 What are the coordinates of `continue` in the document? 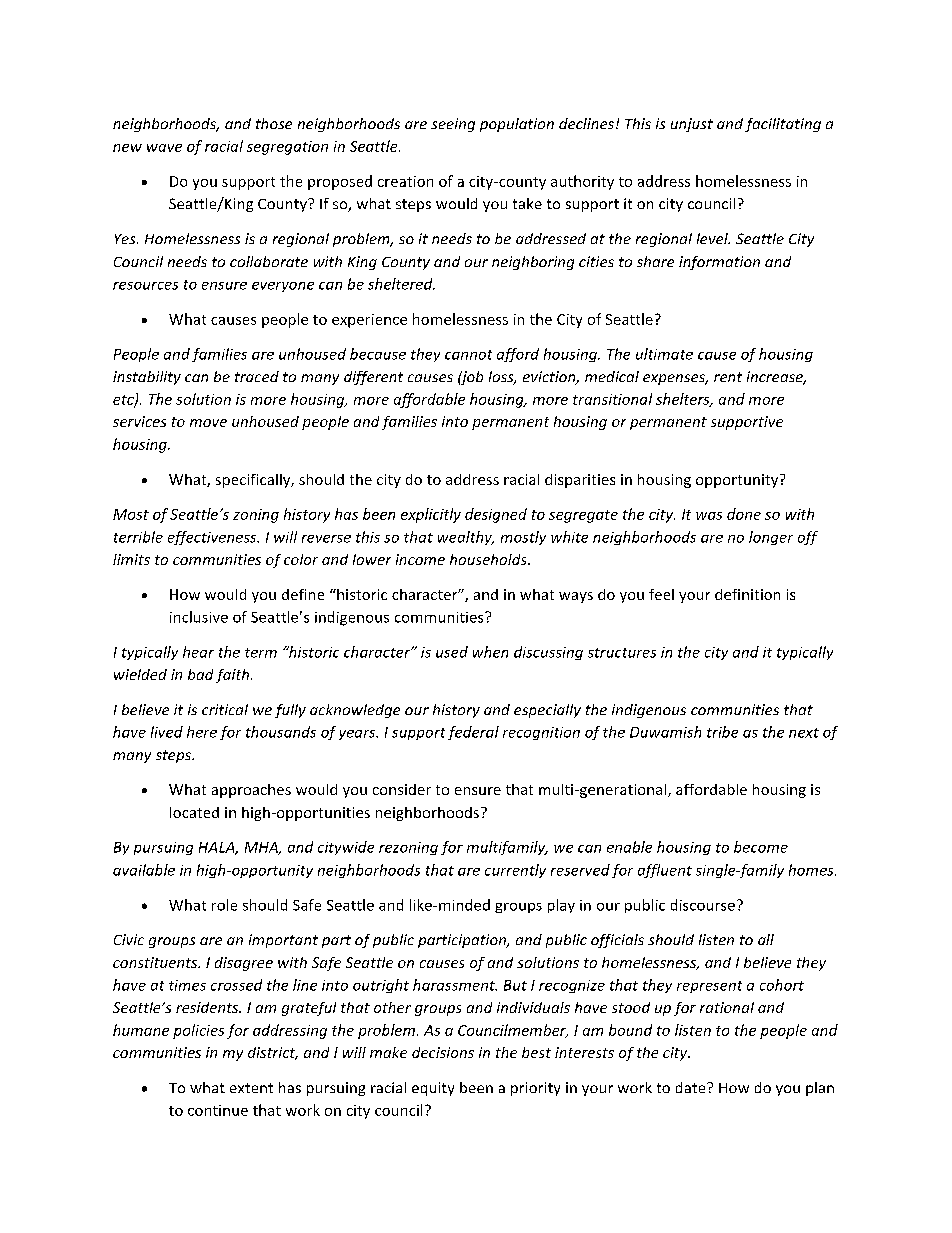 It's located at (218, 1110).
